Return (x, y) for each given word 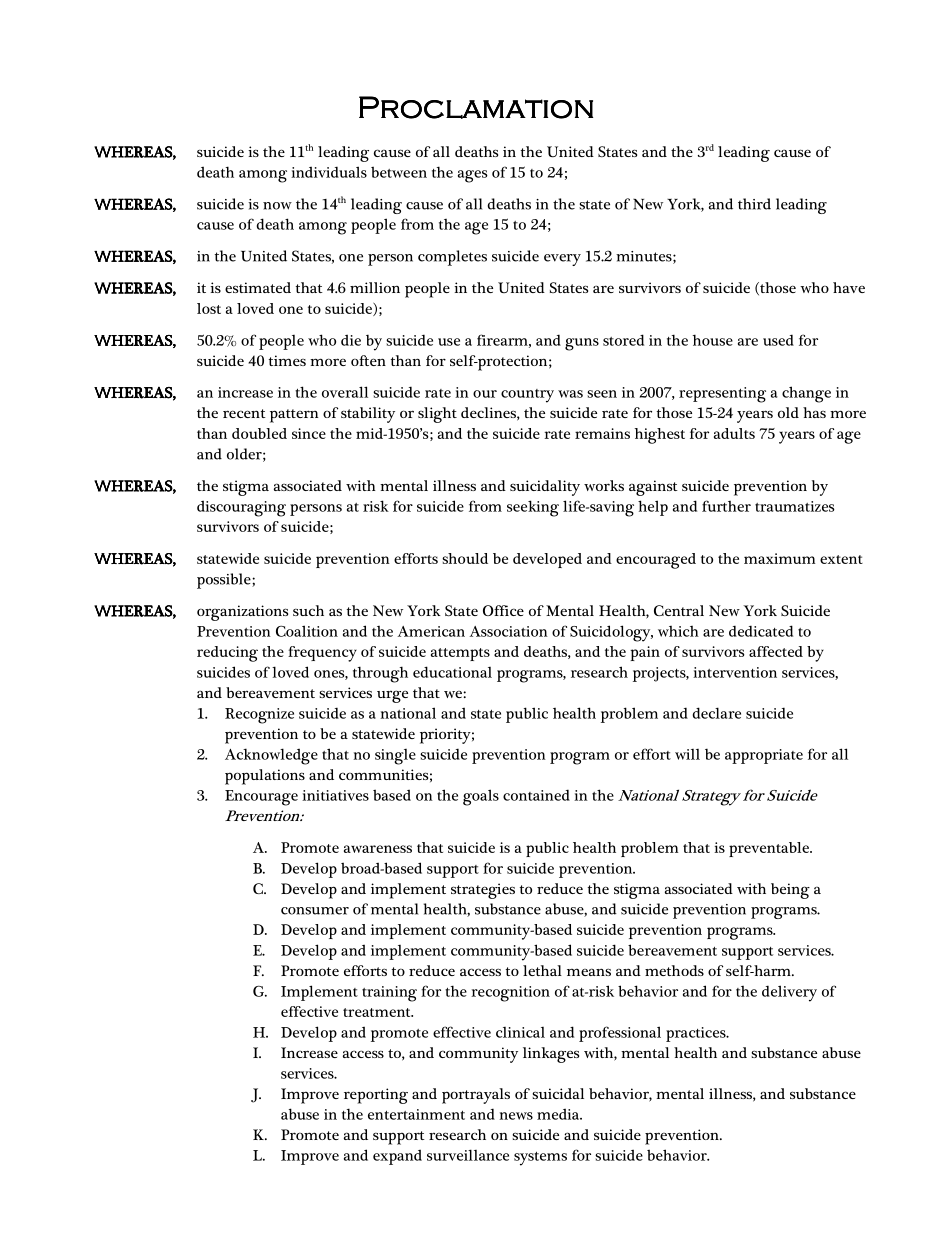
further (726, 506)
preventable (770, 849)
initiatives (335, 795)
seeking (533, 508)
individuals (329, 172)
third (754, 204)
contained (536, 795)
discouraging (241, 508)
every (562, 260)
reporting (376, 1096)
